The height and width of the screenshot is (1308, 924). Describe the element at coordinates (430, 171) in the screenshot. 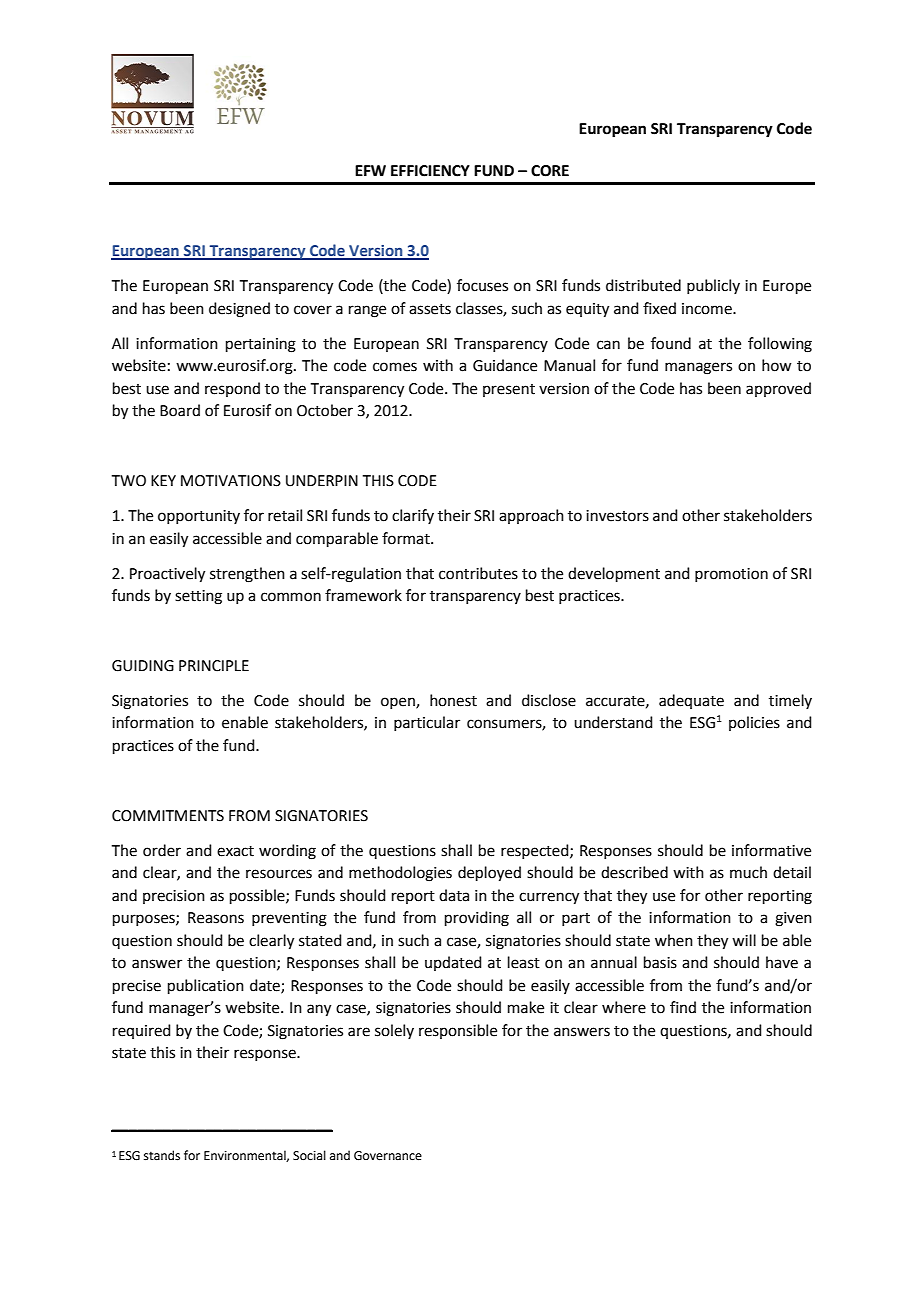

I see `EFFICIENCY` at that location.
